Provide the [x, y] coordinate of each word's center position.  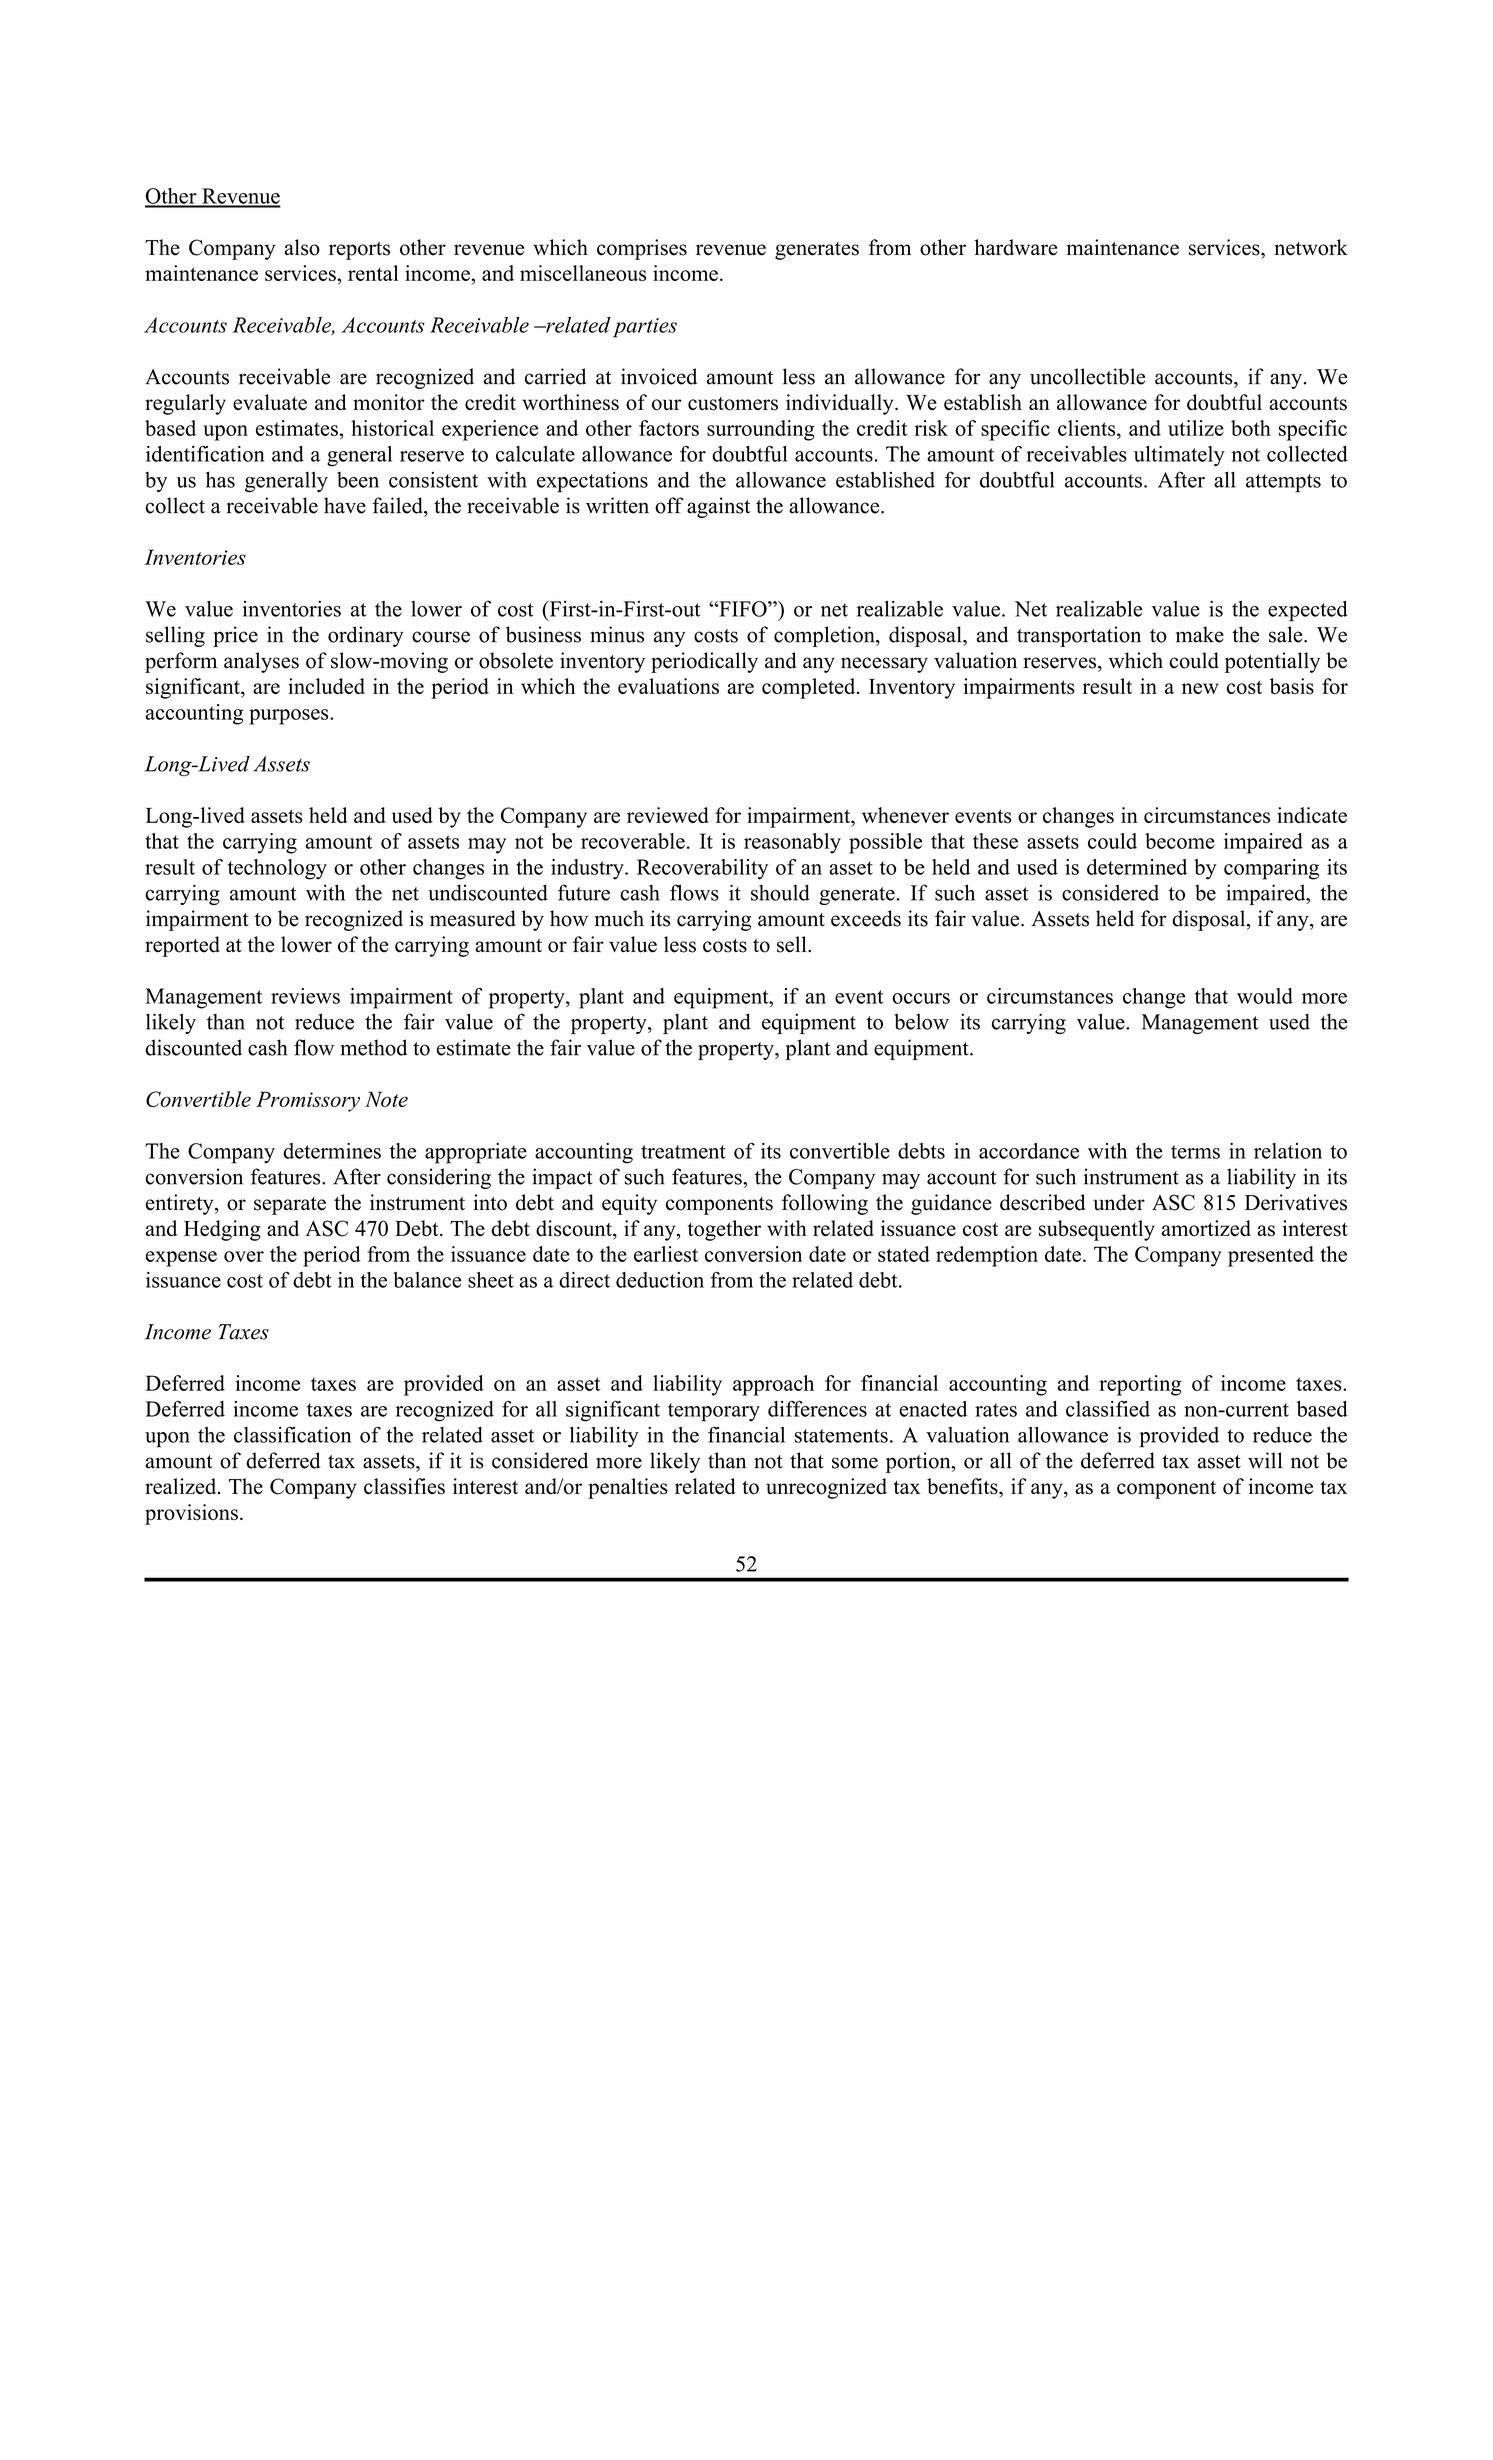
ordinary [366, 636]
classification [292, 1434]
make [1200, 634]
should [780, 892]
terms [1195, 1152]
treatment [683, 1152]
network [1311, 247]
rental [373, 273]
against [719, 507]
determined [1137, 867]
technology [277, 869]
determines [332, 1151]
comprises [642, 249]
